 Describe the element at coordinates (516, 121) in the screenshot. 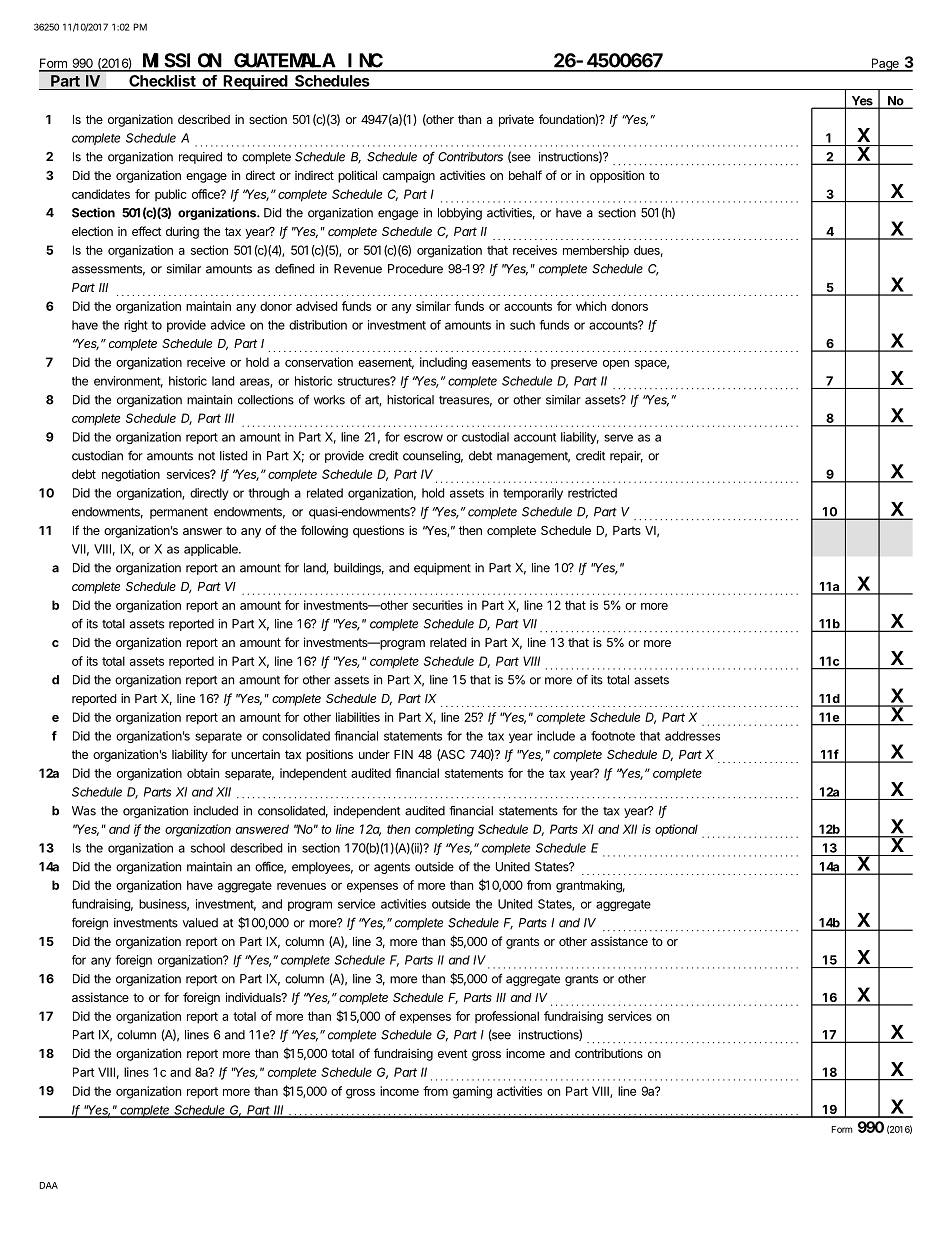

I see `private` at that location.
